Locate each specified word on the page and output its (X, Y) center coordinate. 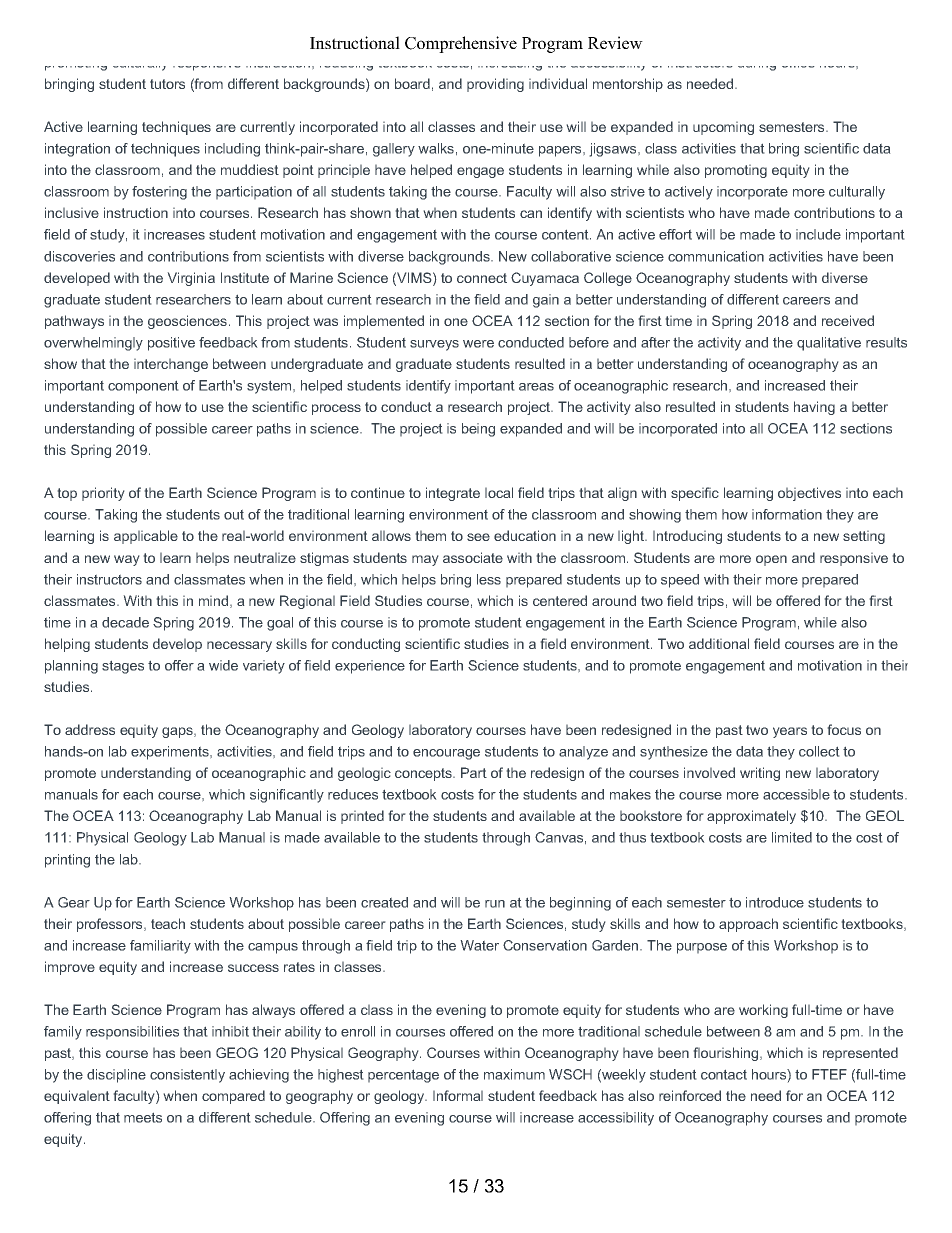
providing (495, 85)
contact (724, 1074)
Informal (458, 1095)
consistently (187, 1076)
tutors (167, 84)
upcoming (723, 128)
